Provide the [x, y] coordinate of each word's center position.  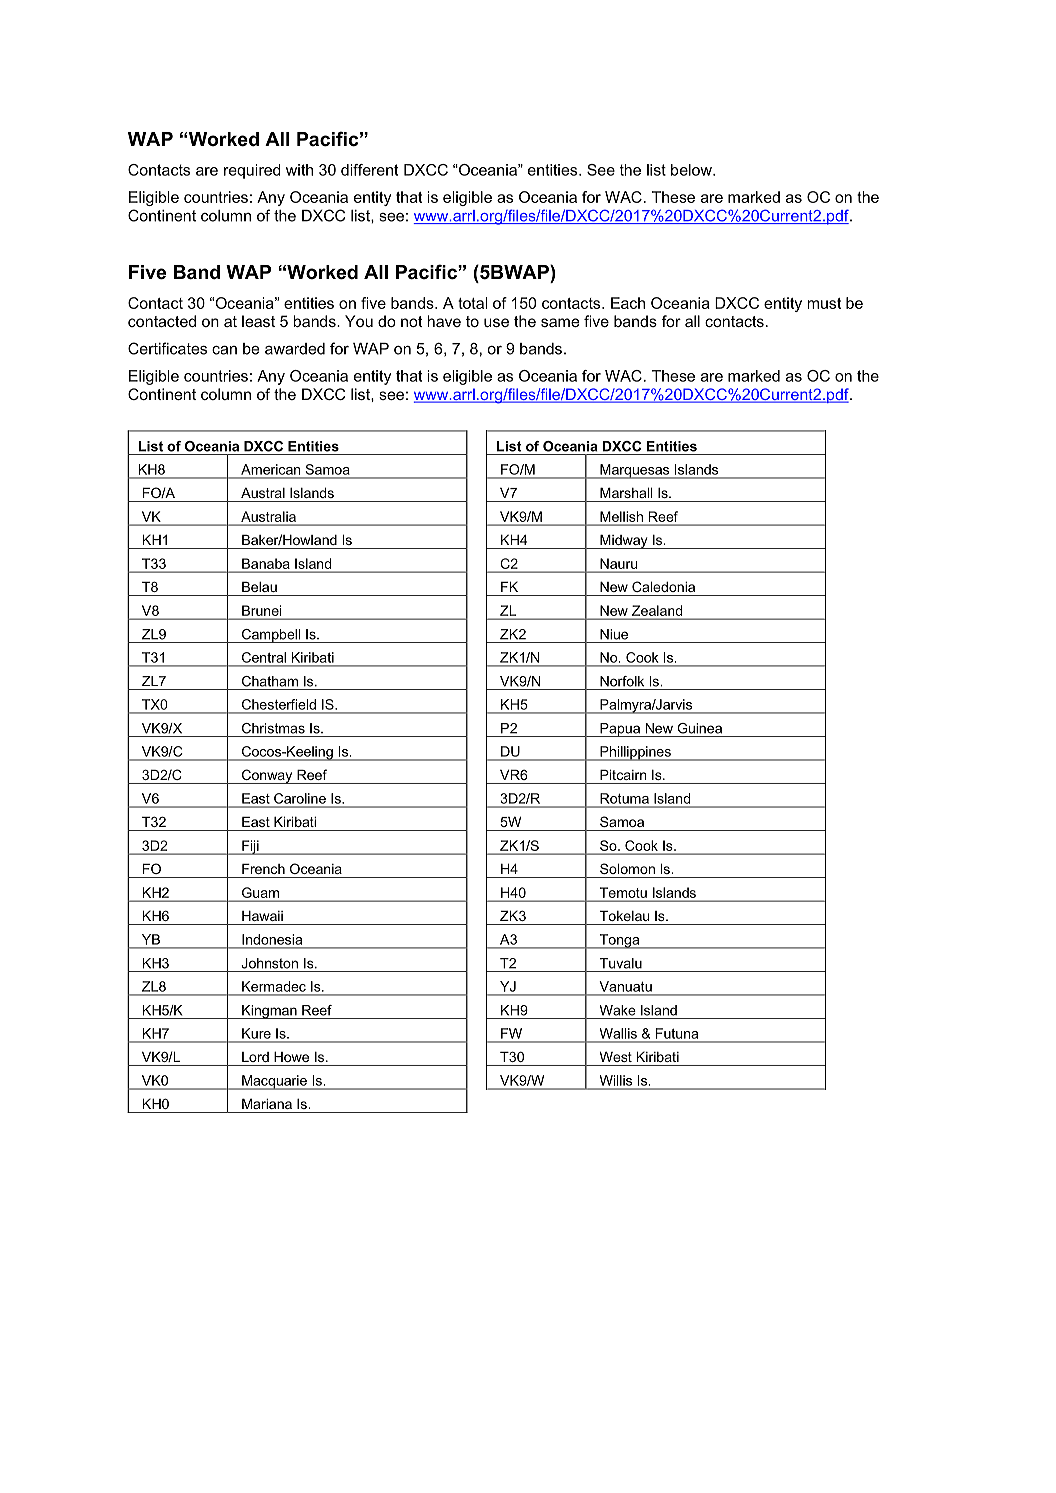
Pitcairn [623, 774]
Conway [267, 776]
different [369, 170]
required [252, 171]
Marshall [626, 492]
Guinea [700, 728]
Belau [259, 586]
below [692, 170]
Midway [624, 541]
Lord [255, 1057]
